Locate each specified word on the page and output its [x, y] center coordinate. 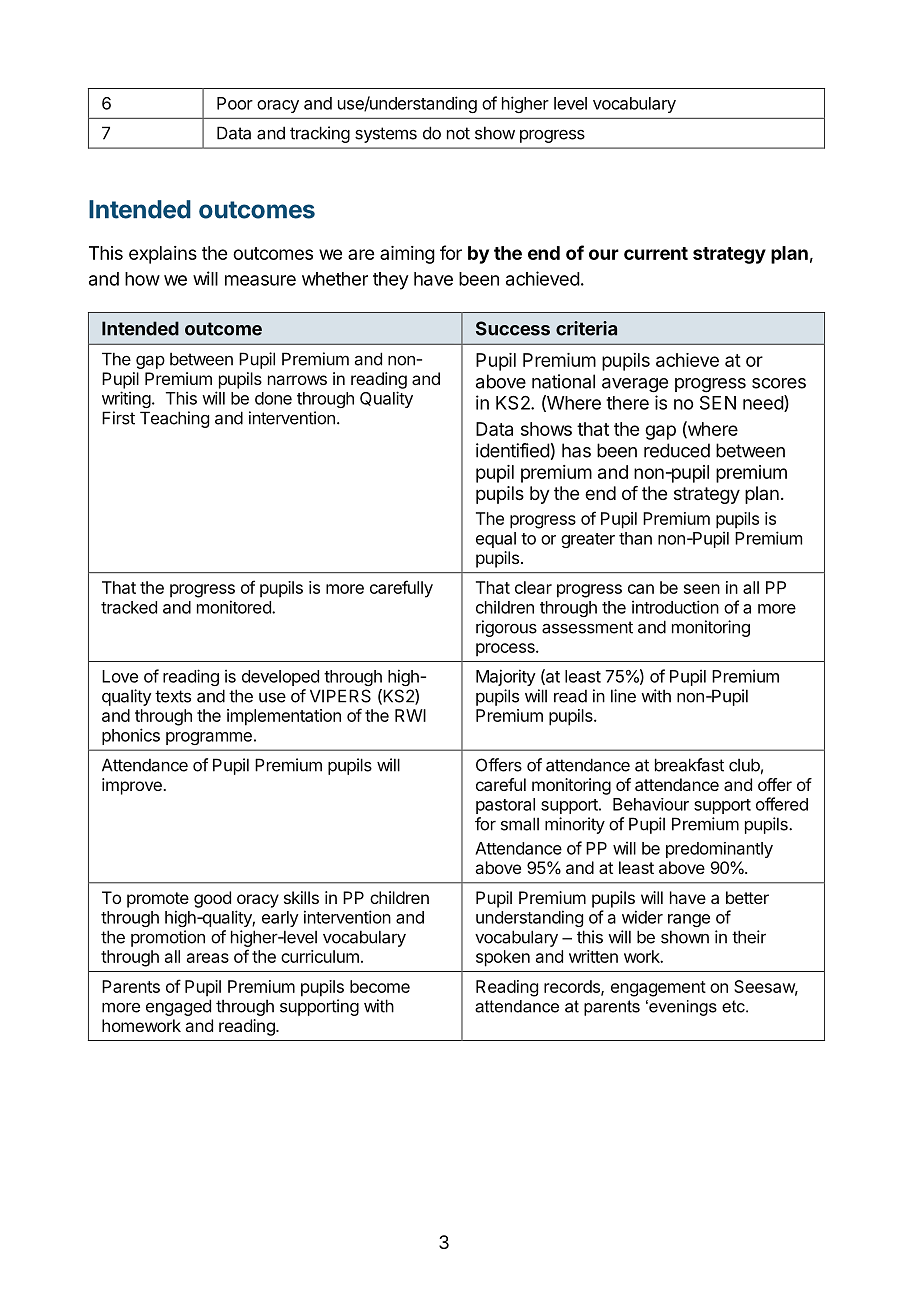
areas [208, 958]
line [623, 696]
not [458, 133]
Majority [506, 677]
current [656, 253]
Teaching [174, 419]
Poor [235, 103]
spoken [503, 958]
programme [209, 738]
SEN [718, 403]
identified [513, 450]
